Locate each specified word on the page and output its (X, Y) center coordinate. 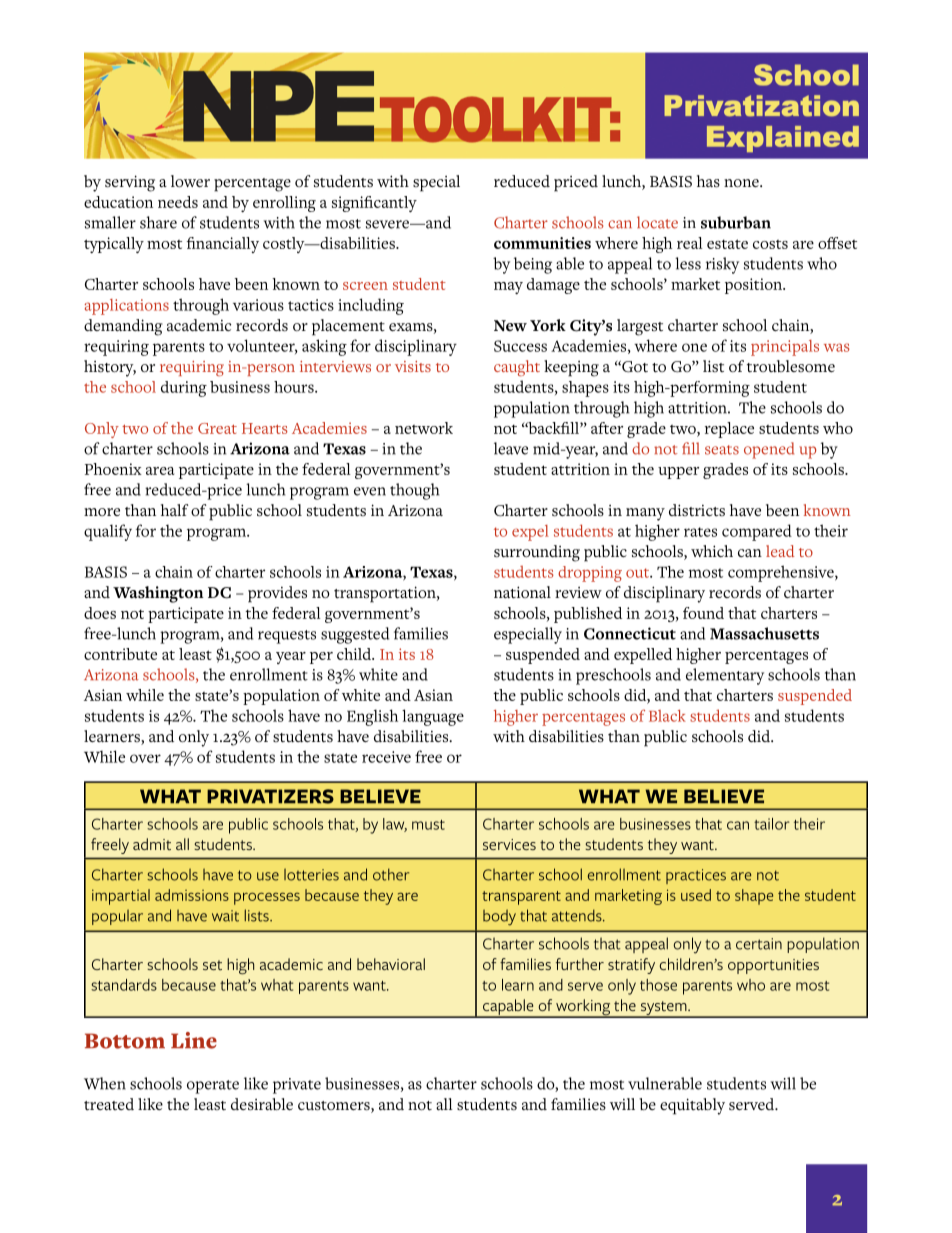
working (583, 1008)
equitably (692, 1106)
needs (178, 202)
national (522, 592)
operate (213, 1087)
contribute (120, 654)
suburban (736, 222)
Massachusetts (764, 633)
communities (542, 243)
